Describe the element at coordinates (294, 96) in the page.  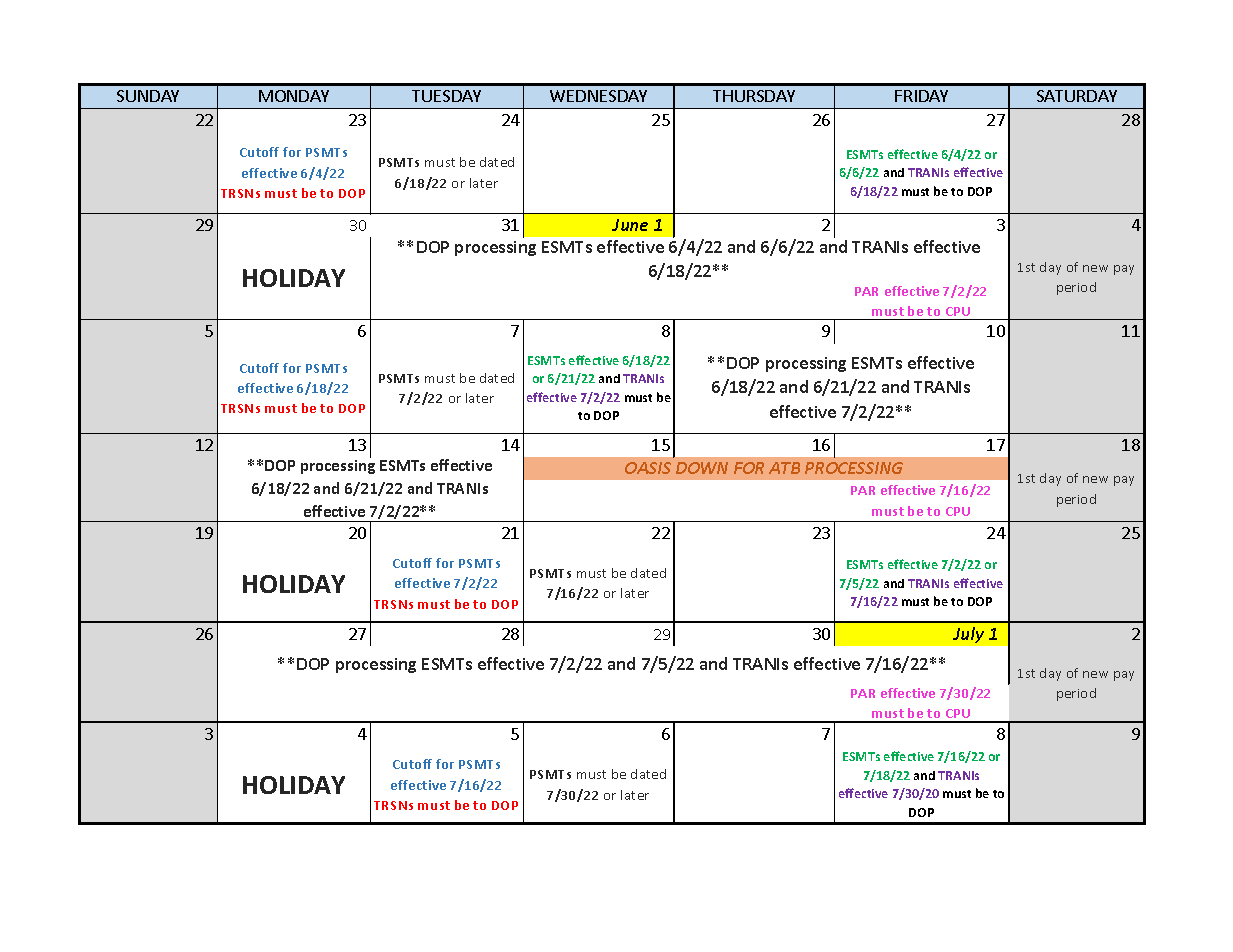
I see `MONDAY` at that location.
